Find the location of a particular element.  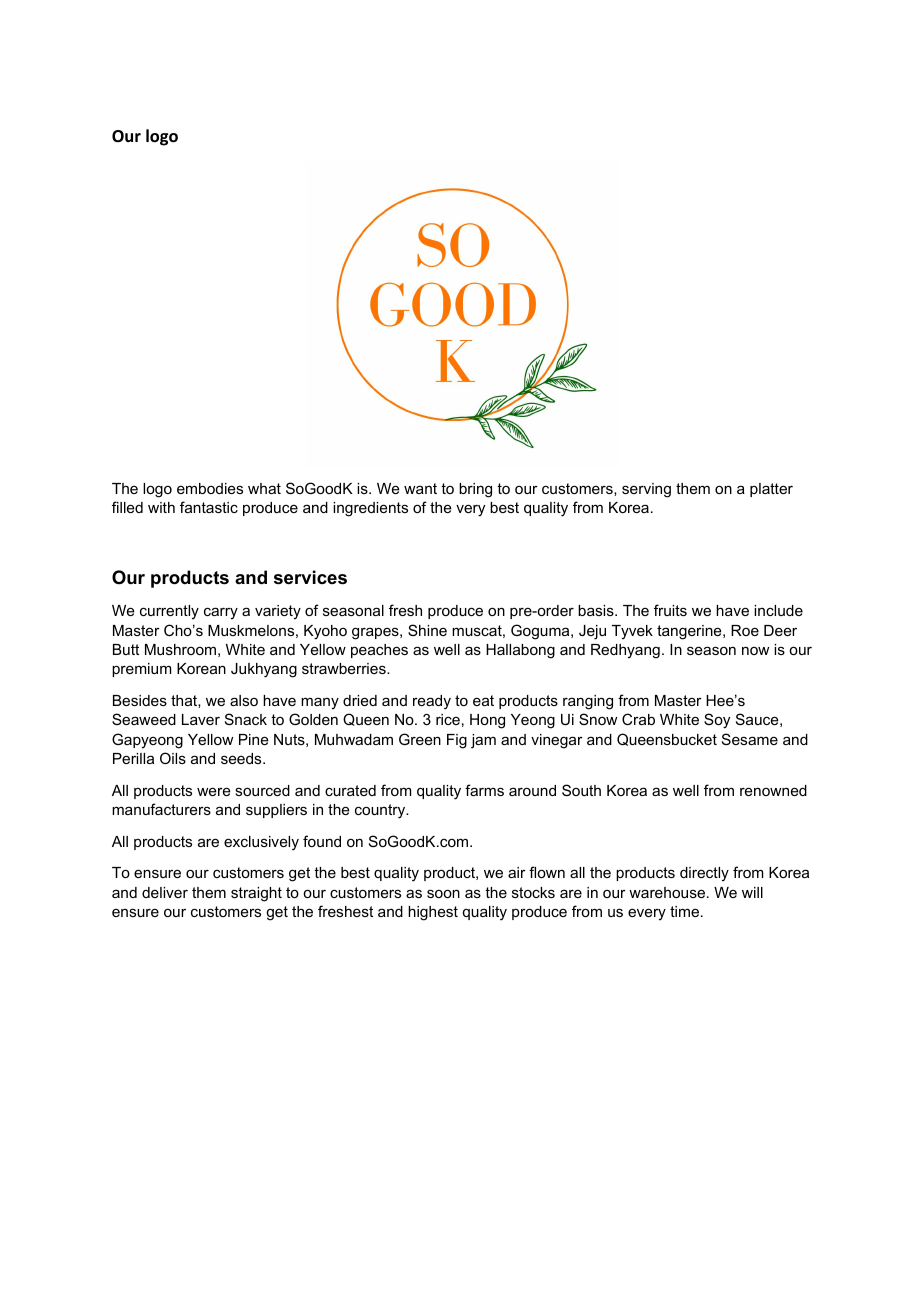

Soy is located at coordinates (717, 721).
